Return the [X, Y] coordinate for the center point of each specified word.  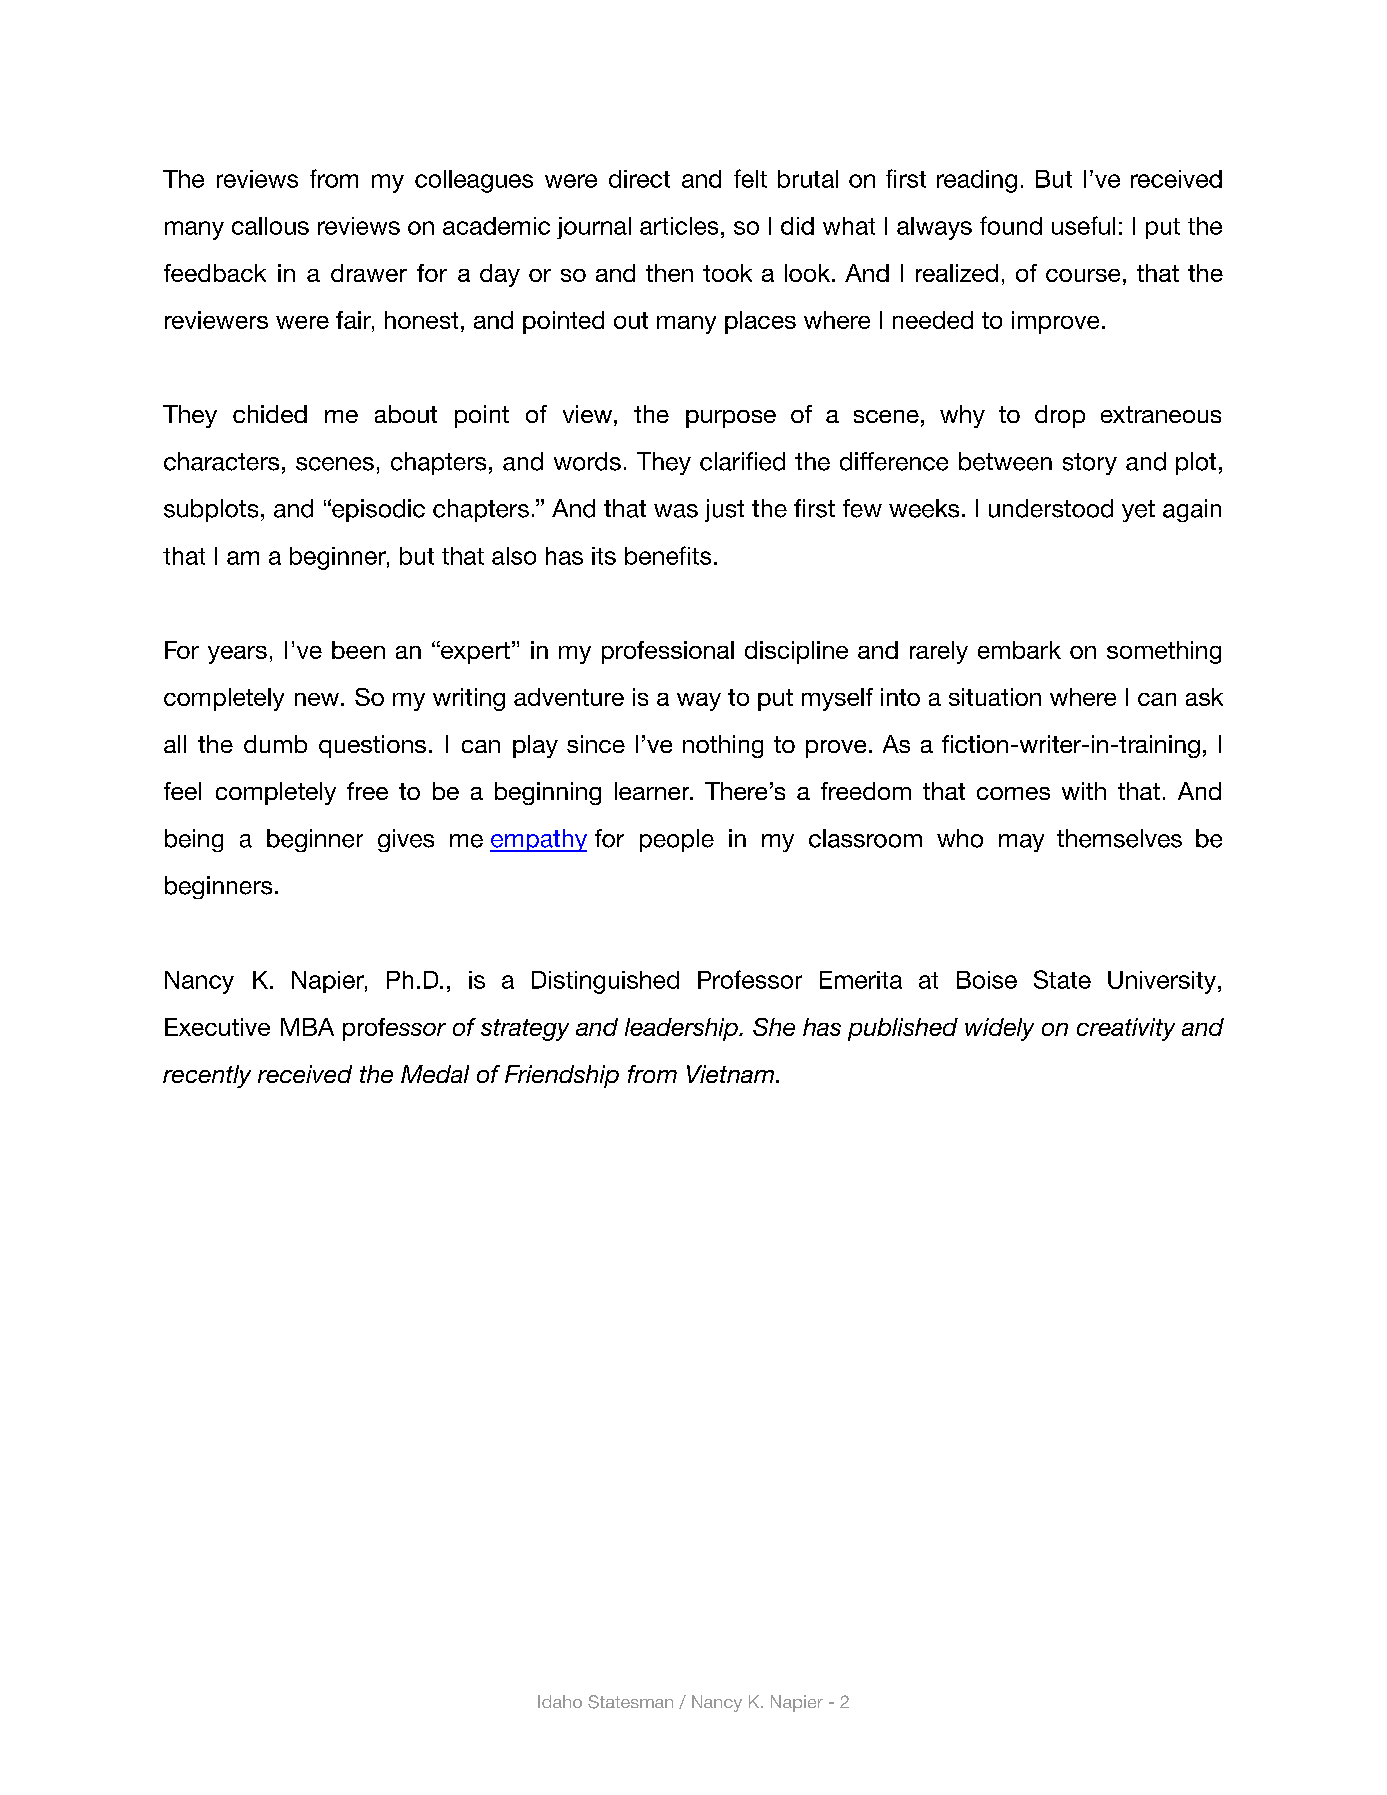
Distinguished [605, 982]
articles [679, 226]
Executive [217, 1027]
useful [1083, 225]
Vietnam [730, 1074]
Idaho [560, 1701]
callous [270, 226]
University [1163, 982]
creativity [1126, 1029]
